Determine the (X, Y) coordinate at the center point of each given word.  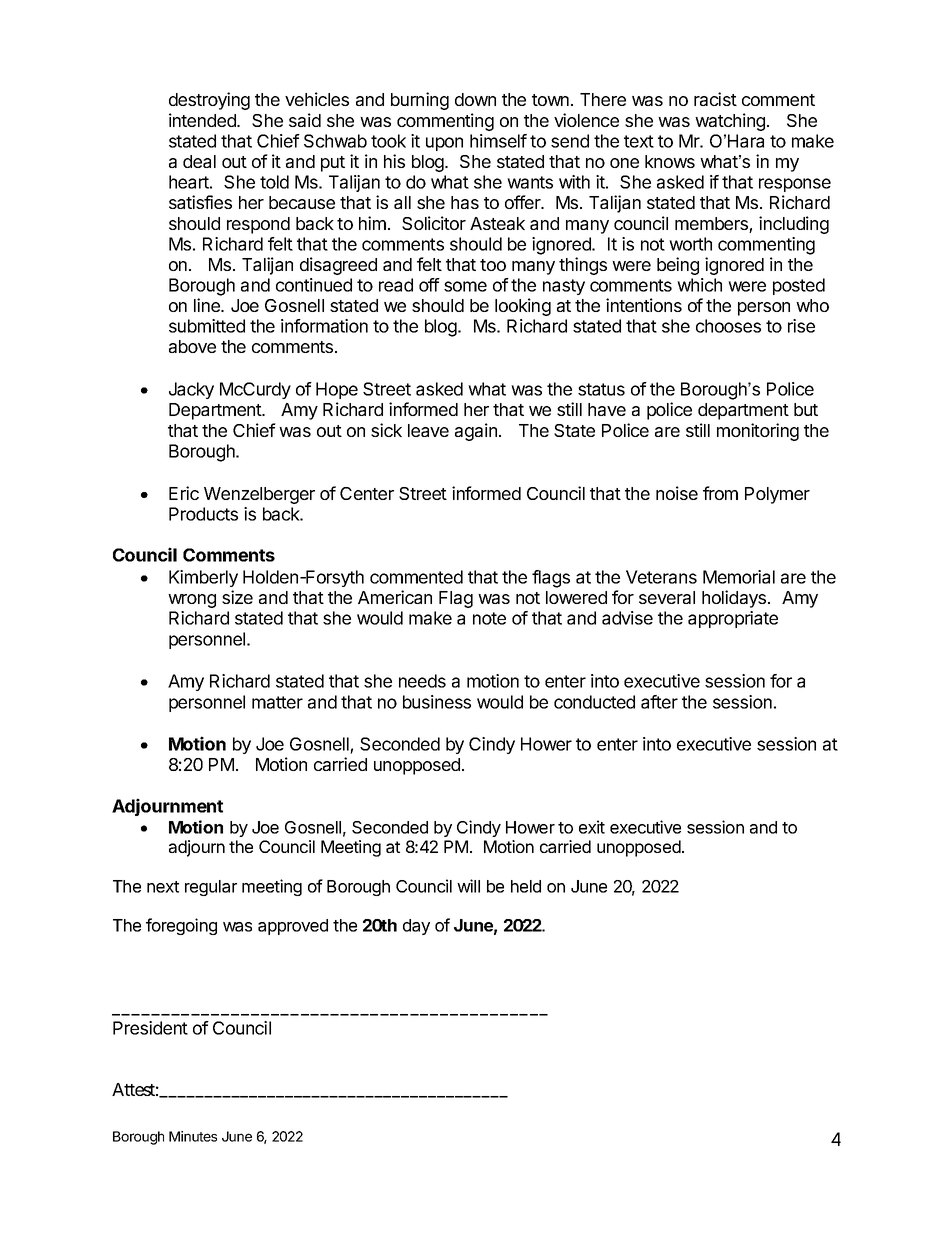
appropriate (733, 619)
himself (498, 141)
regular (211, 888)
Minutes (193, 1136)
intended (203, 120)
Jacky (191, 390)
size (237, 597)
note (489, 618)
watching (730, 122)
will (468, 886)
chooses (728, 326)
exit (592, 827)
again (476, 432)
